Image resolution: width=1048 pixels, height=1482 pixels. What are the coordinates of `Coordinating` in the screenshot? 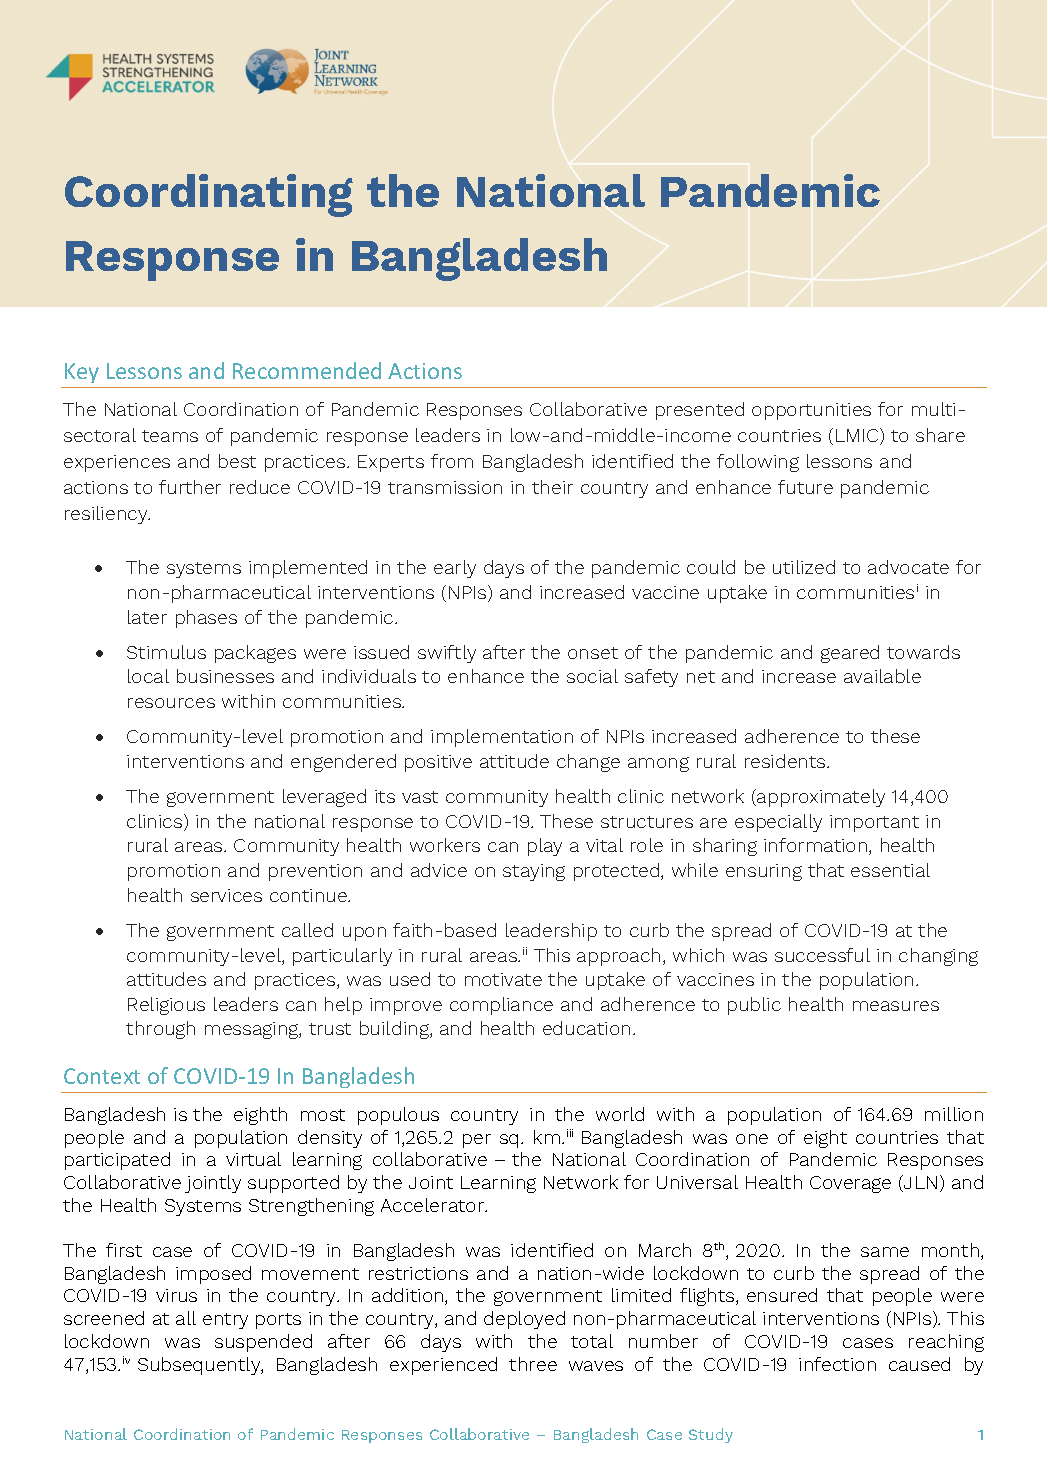 It's located at (209, 195).
